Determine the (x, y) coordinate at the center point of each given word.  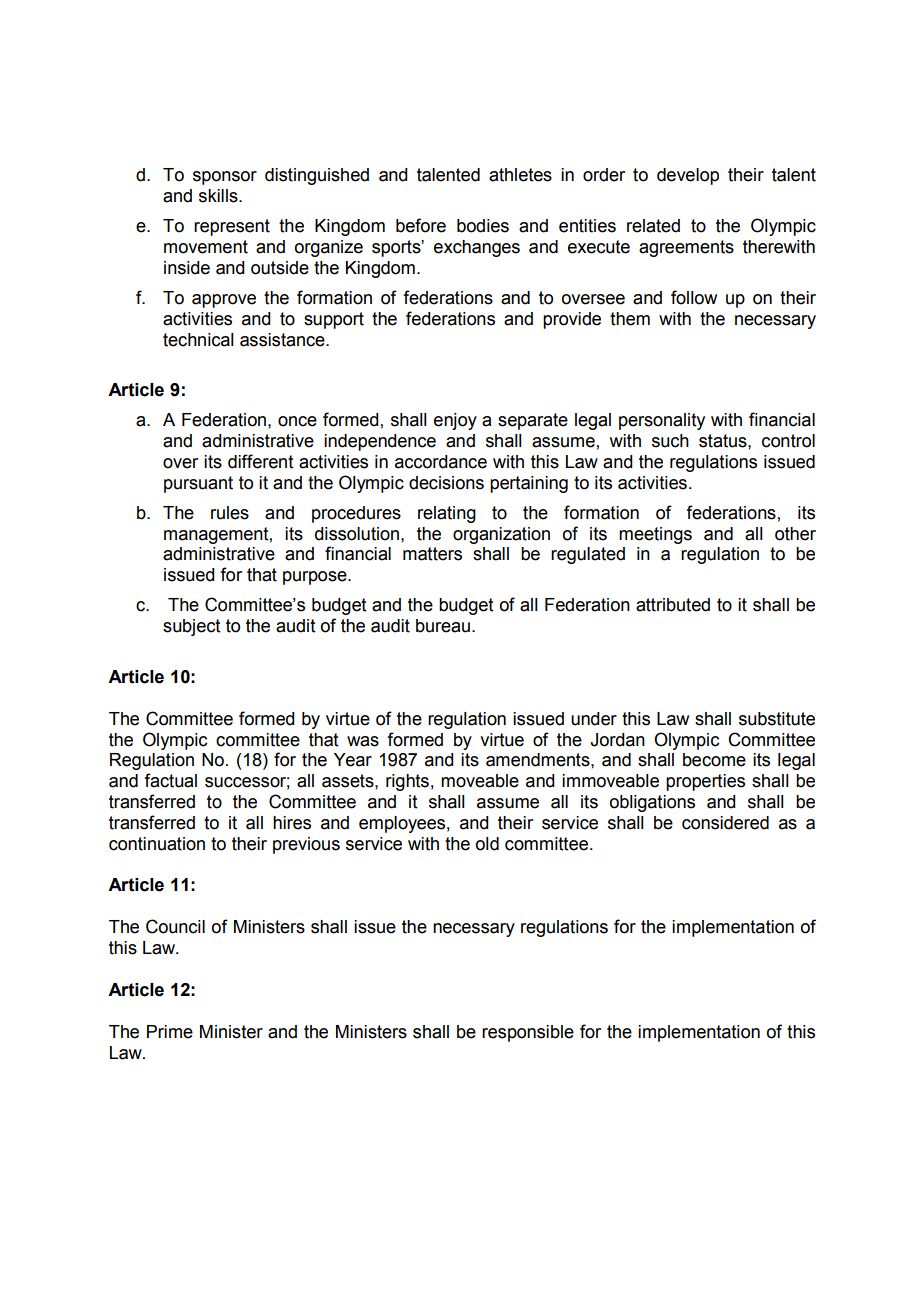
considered (725, 823)
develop (688, 176)
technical (198, 340)
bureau (443, 626)
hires (292, 823)
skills (219, 196)
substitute (777, 719)
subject (192, 627)
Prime (170, 1032)
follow (694, 297)
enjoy (455, 421)
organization (501, 535)
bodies (483, 226)
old (487, 844)
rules (230, 513)
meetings (655, 535)
